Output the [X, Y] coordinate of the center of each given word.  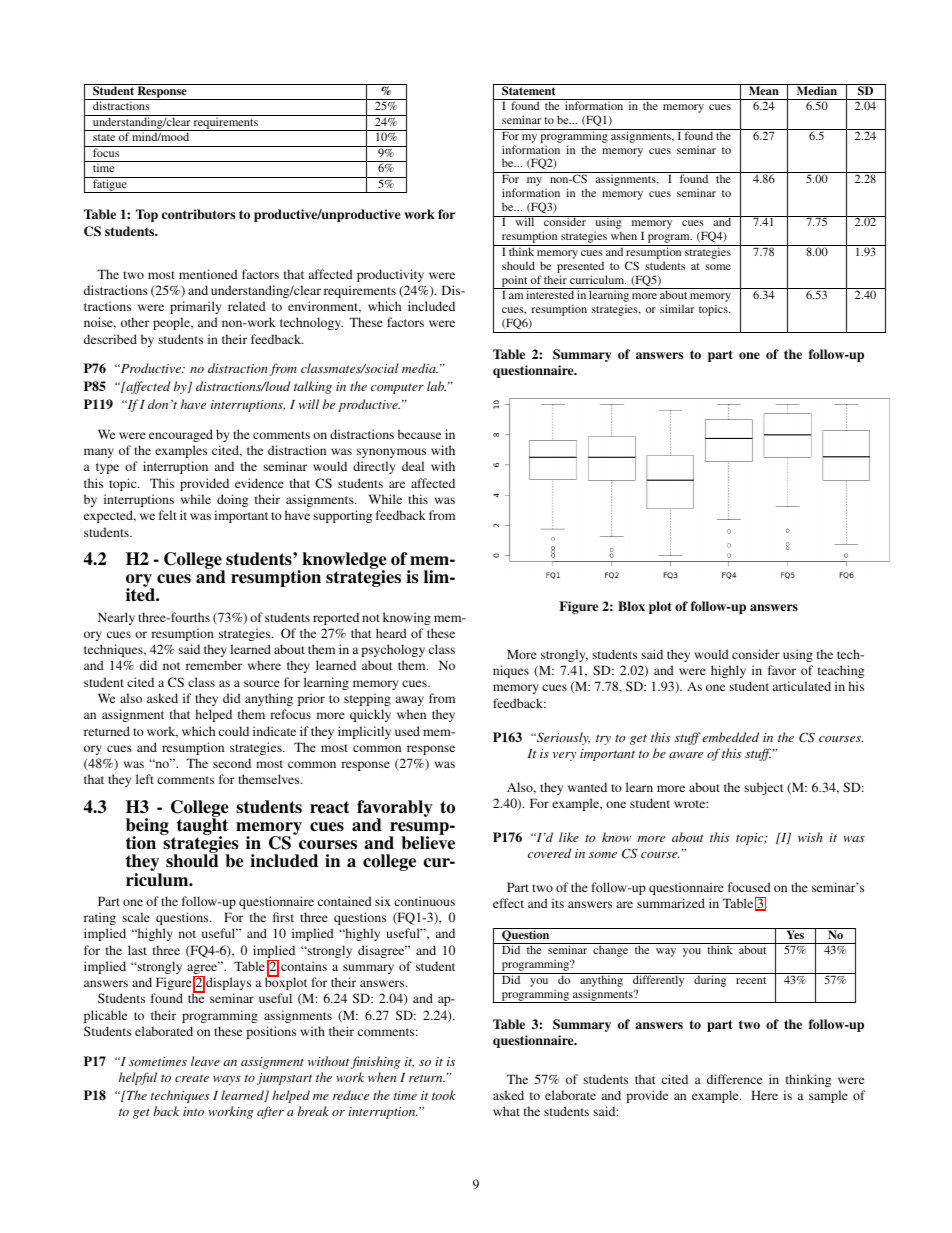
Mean [763, 89]
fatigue [110, 185]
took [444, 1095]
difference [734, 1079]
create [192, 1078]
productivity [390, 275]
